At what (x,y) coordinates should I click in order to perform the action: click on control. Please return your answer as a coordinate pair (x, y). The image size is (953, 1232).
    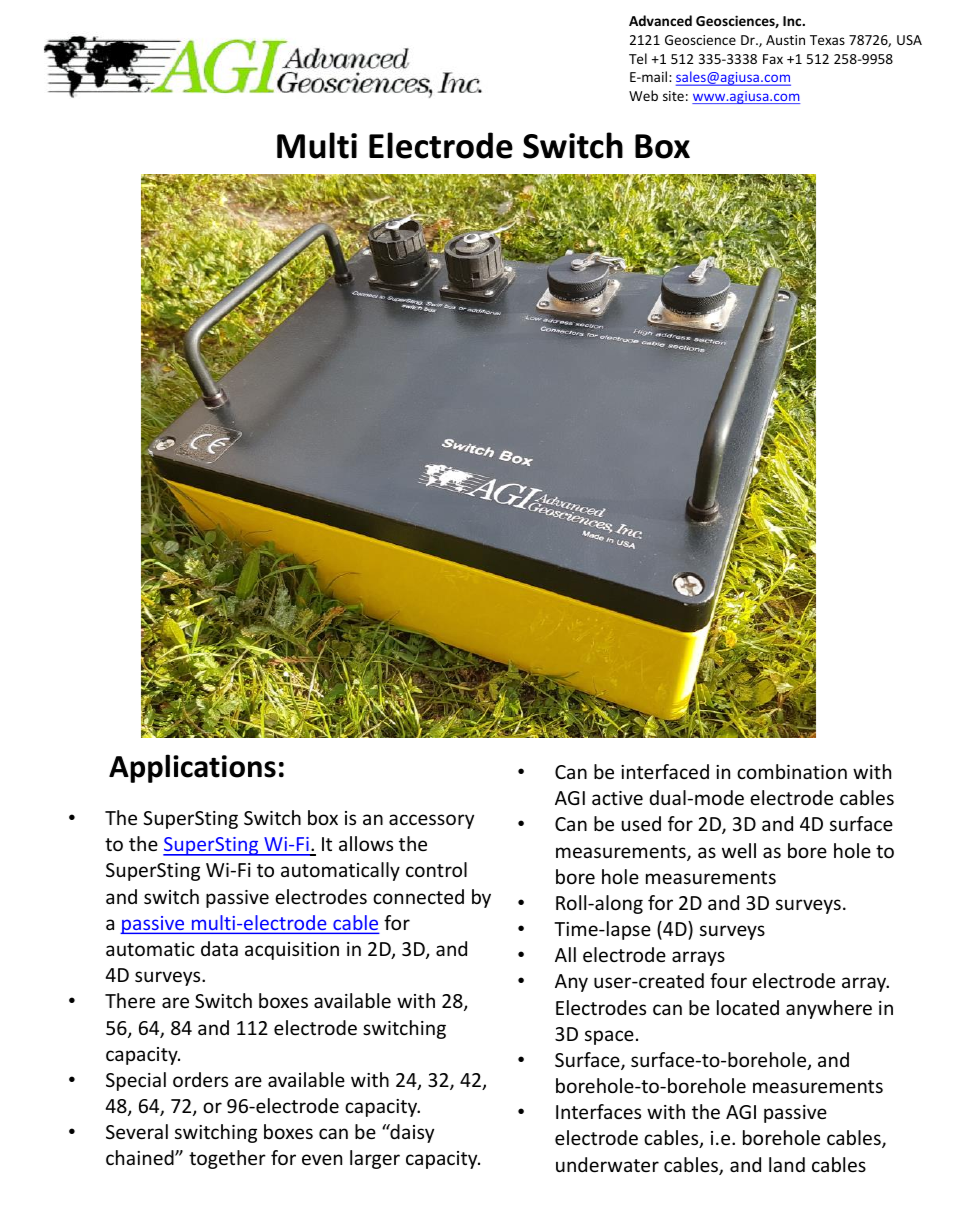
    Looking at the image, I should click on (436, 869).
